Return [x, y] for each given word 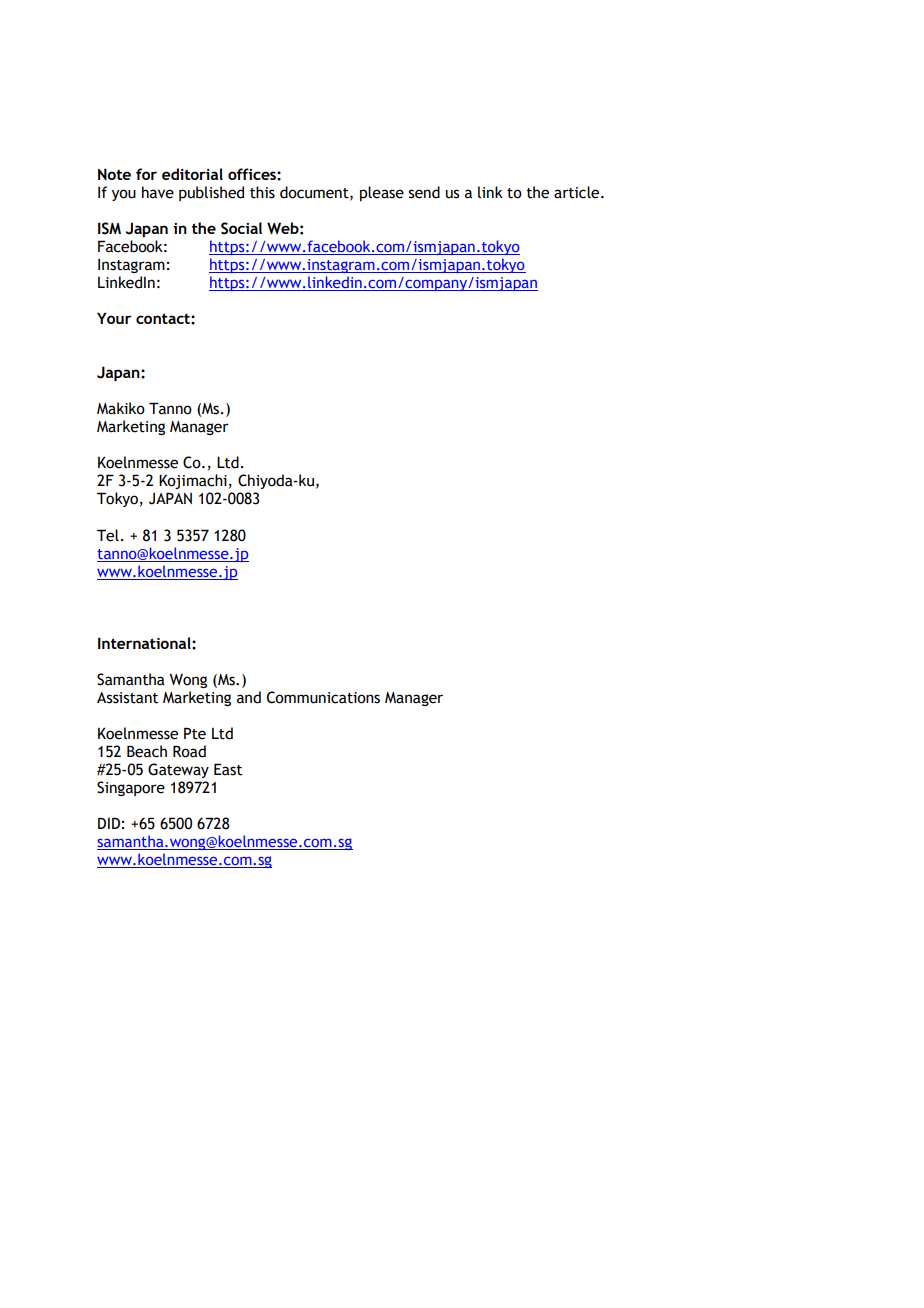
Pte [195, 733]
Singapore [131, 788]
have [158, 192]
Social [241, 228]
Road [189, 751]
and [249, 697]
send [424, 192]
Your [114, 318]
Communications [323, 697]
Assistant [127, 698]
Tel [108, 535]
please [382, 193]
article [578, 192]
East [228, 769]
